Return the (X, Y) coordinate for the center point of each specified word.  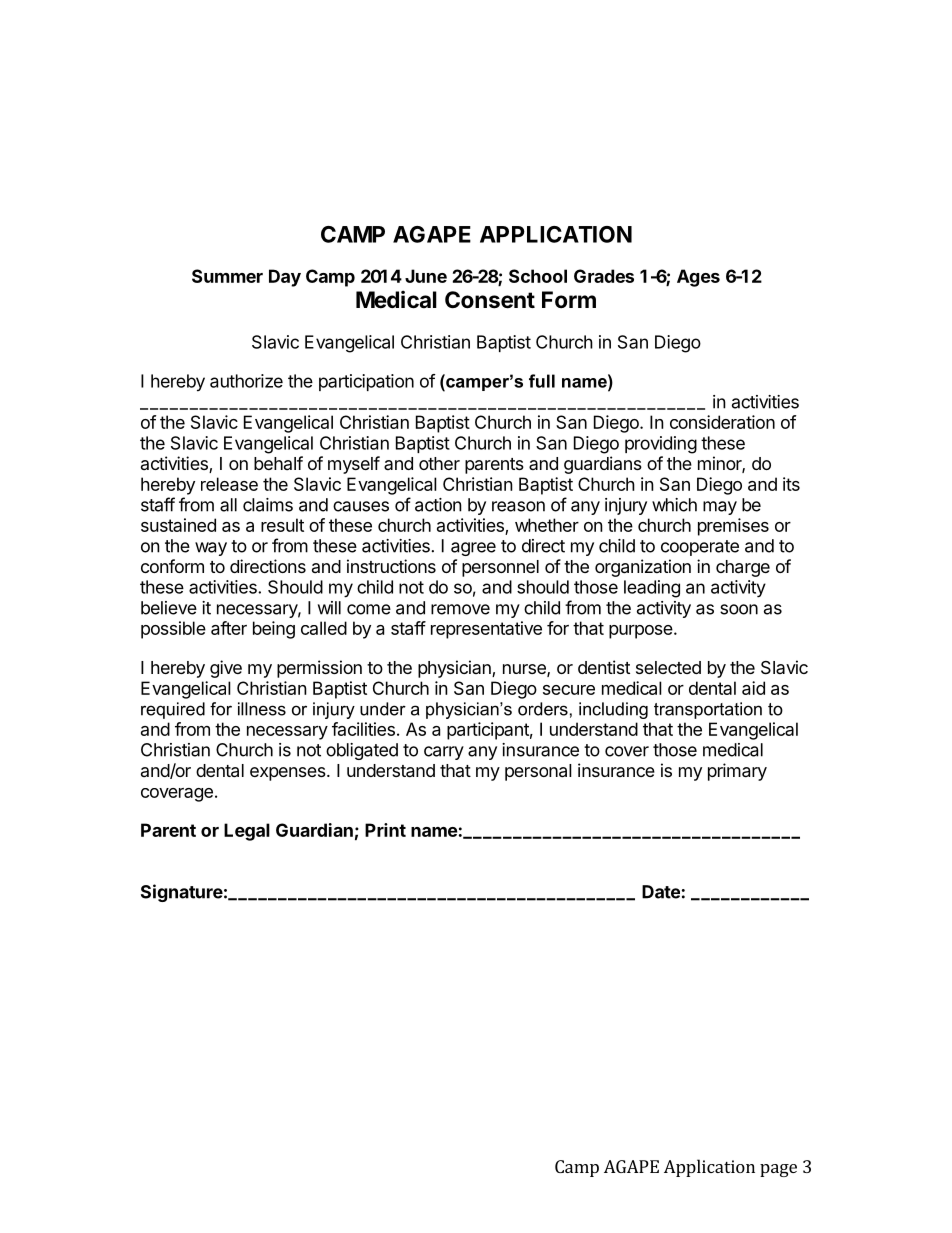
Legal (247, 832)
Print (385, 830)
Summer (227, 276)
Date (661, 892)
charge (743, 568)
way (211, 549)
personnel (500, 568)
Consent (490, 300)
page (778, 1170)
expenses (288, 774)
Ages (698, 278)
